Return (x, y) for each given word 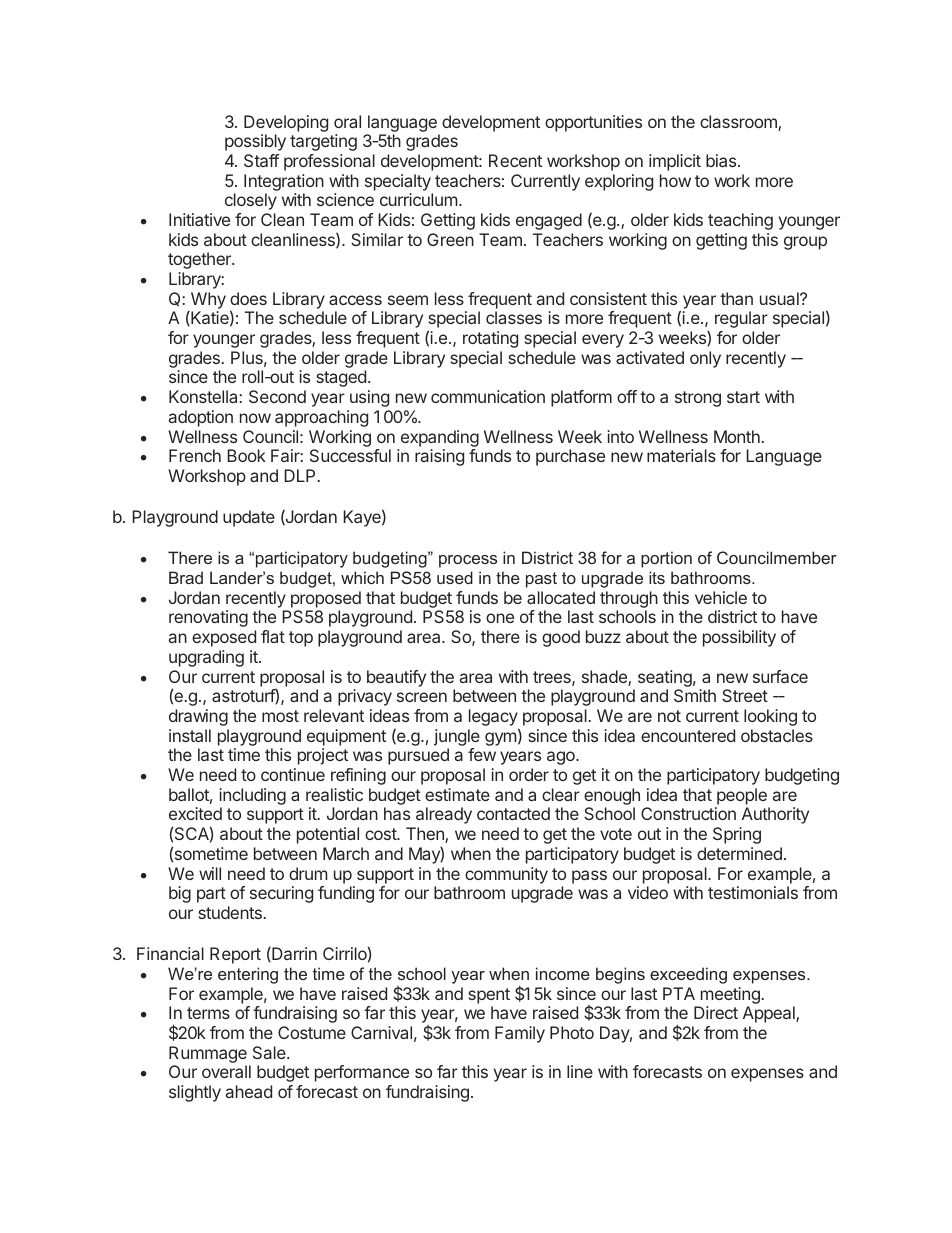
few (482, 754)
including (252, 796)
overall (226, 1071)
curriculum (418, 199)
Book (246, 455)
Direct (716, 1012)
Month (737, 436)
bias (722, 160)
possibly (255, 142)
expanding (440, 438)
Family (520, 1034)
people (742, 796)
